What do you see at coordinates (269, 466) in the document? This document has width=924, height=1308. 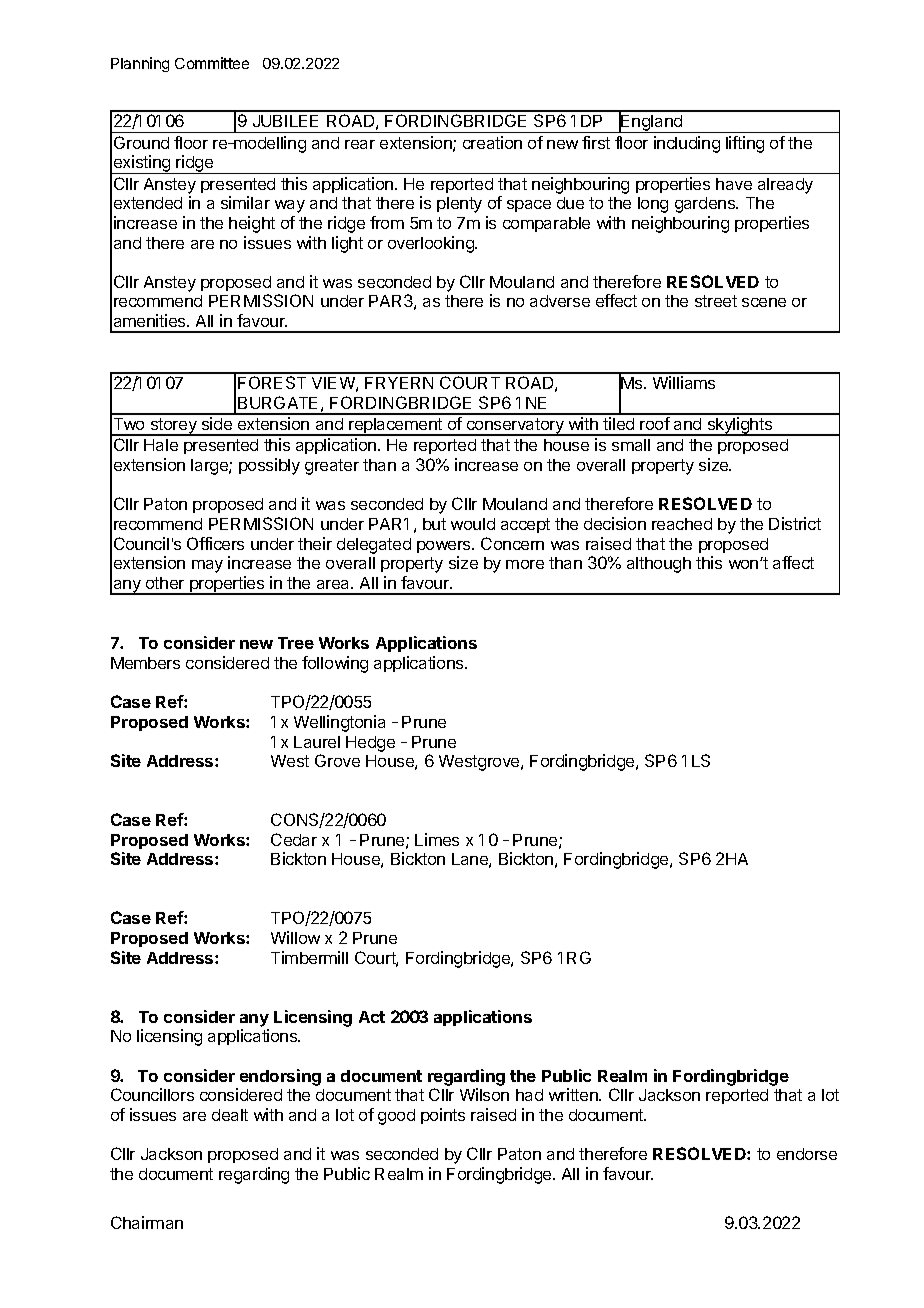 I see `possibly` at bounding box center [269, 466].
